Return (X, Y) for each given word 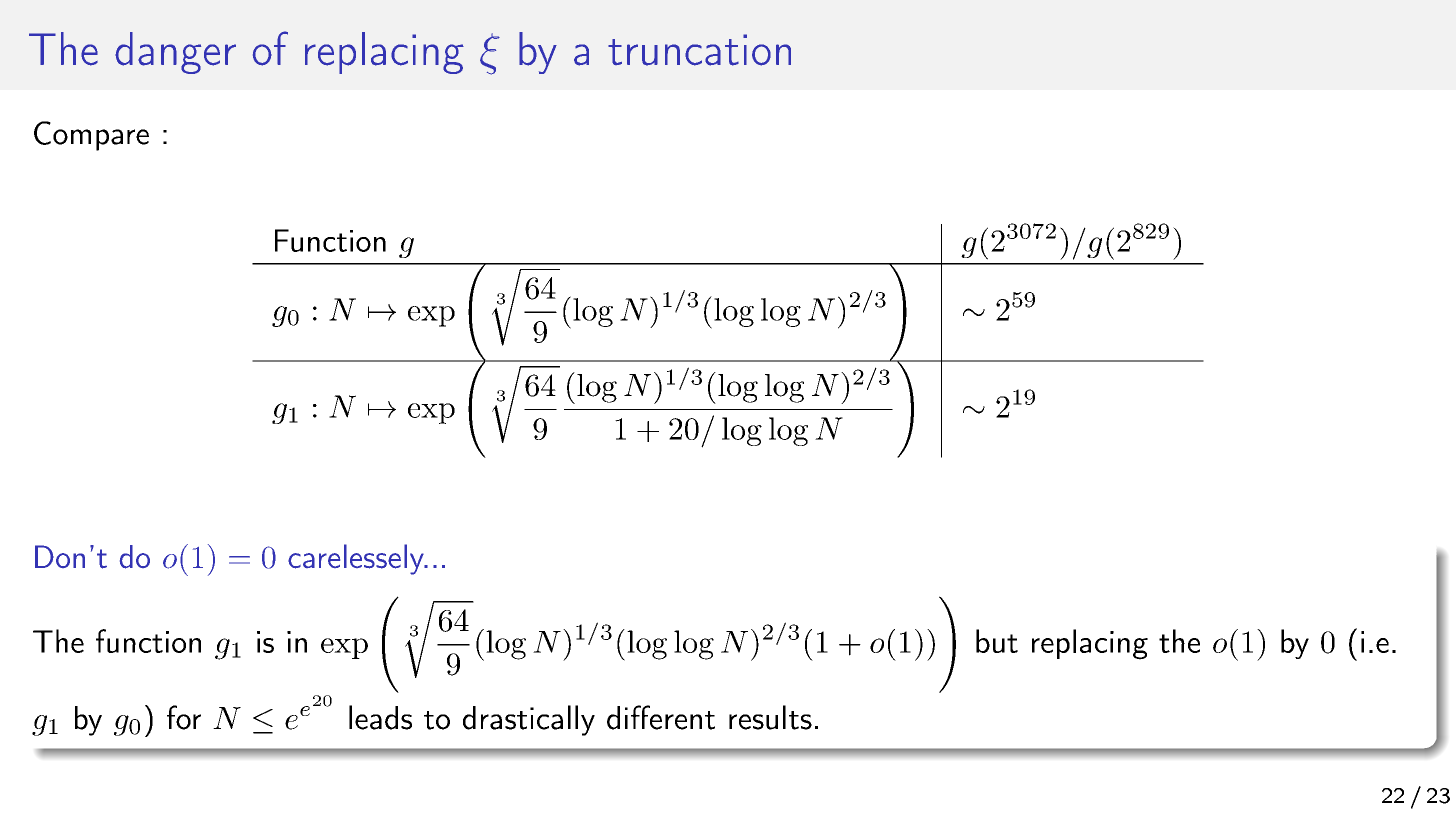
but (997, 641)
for (184, 717)
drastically (529, 720)
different (661, 717)
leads (380, 717)
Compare (91, 136)
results (770, 717)
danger (175, 53)
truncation (699, 50)
